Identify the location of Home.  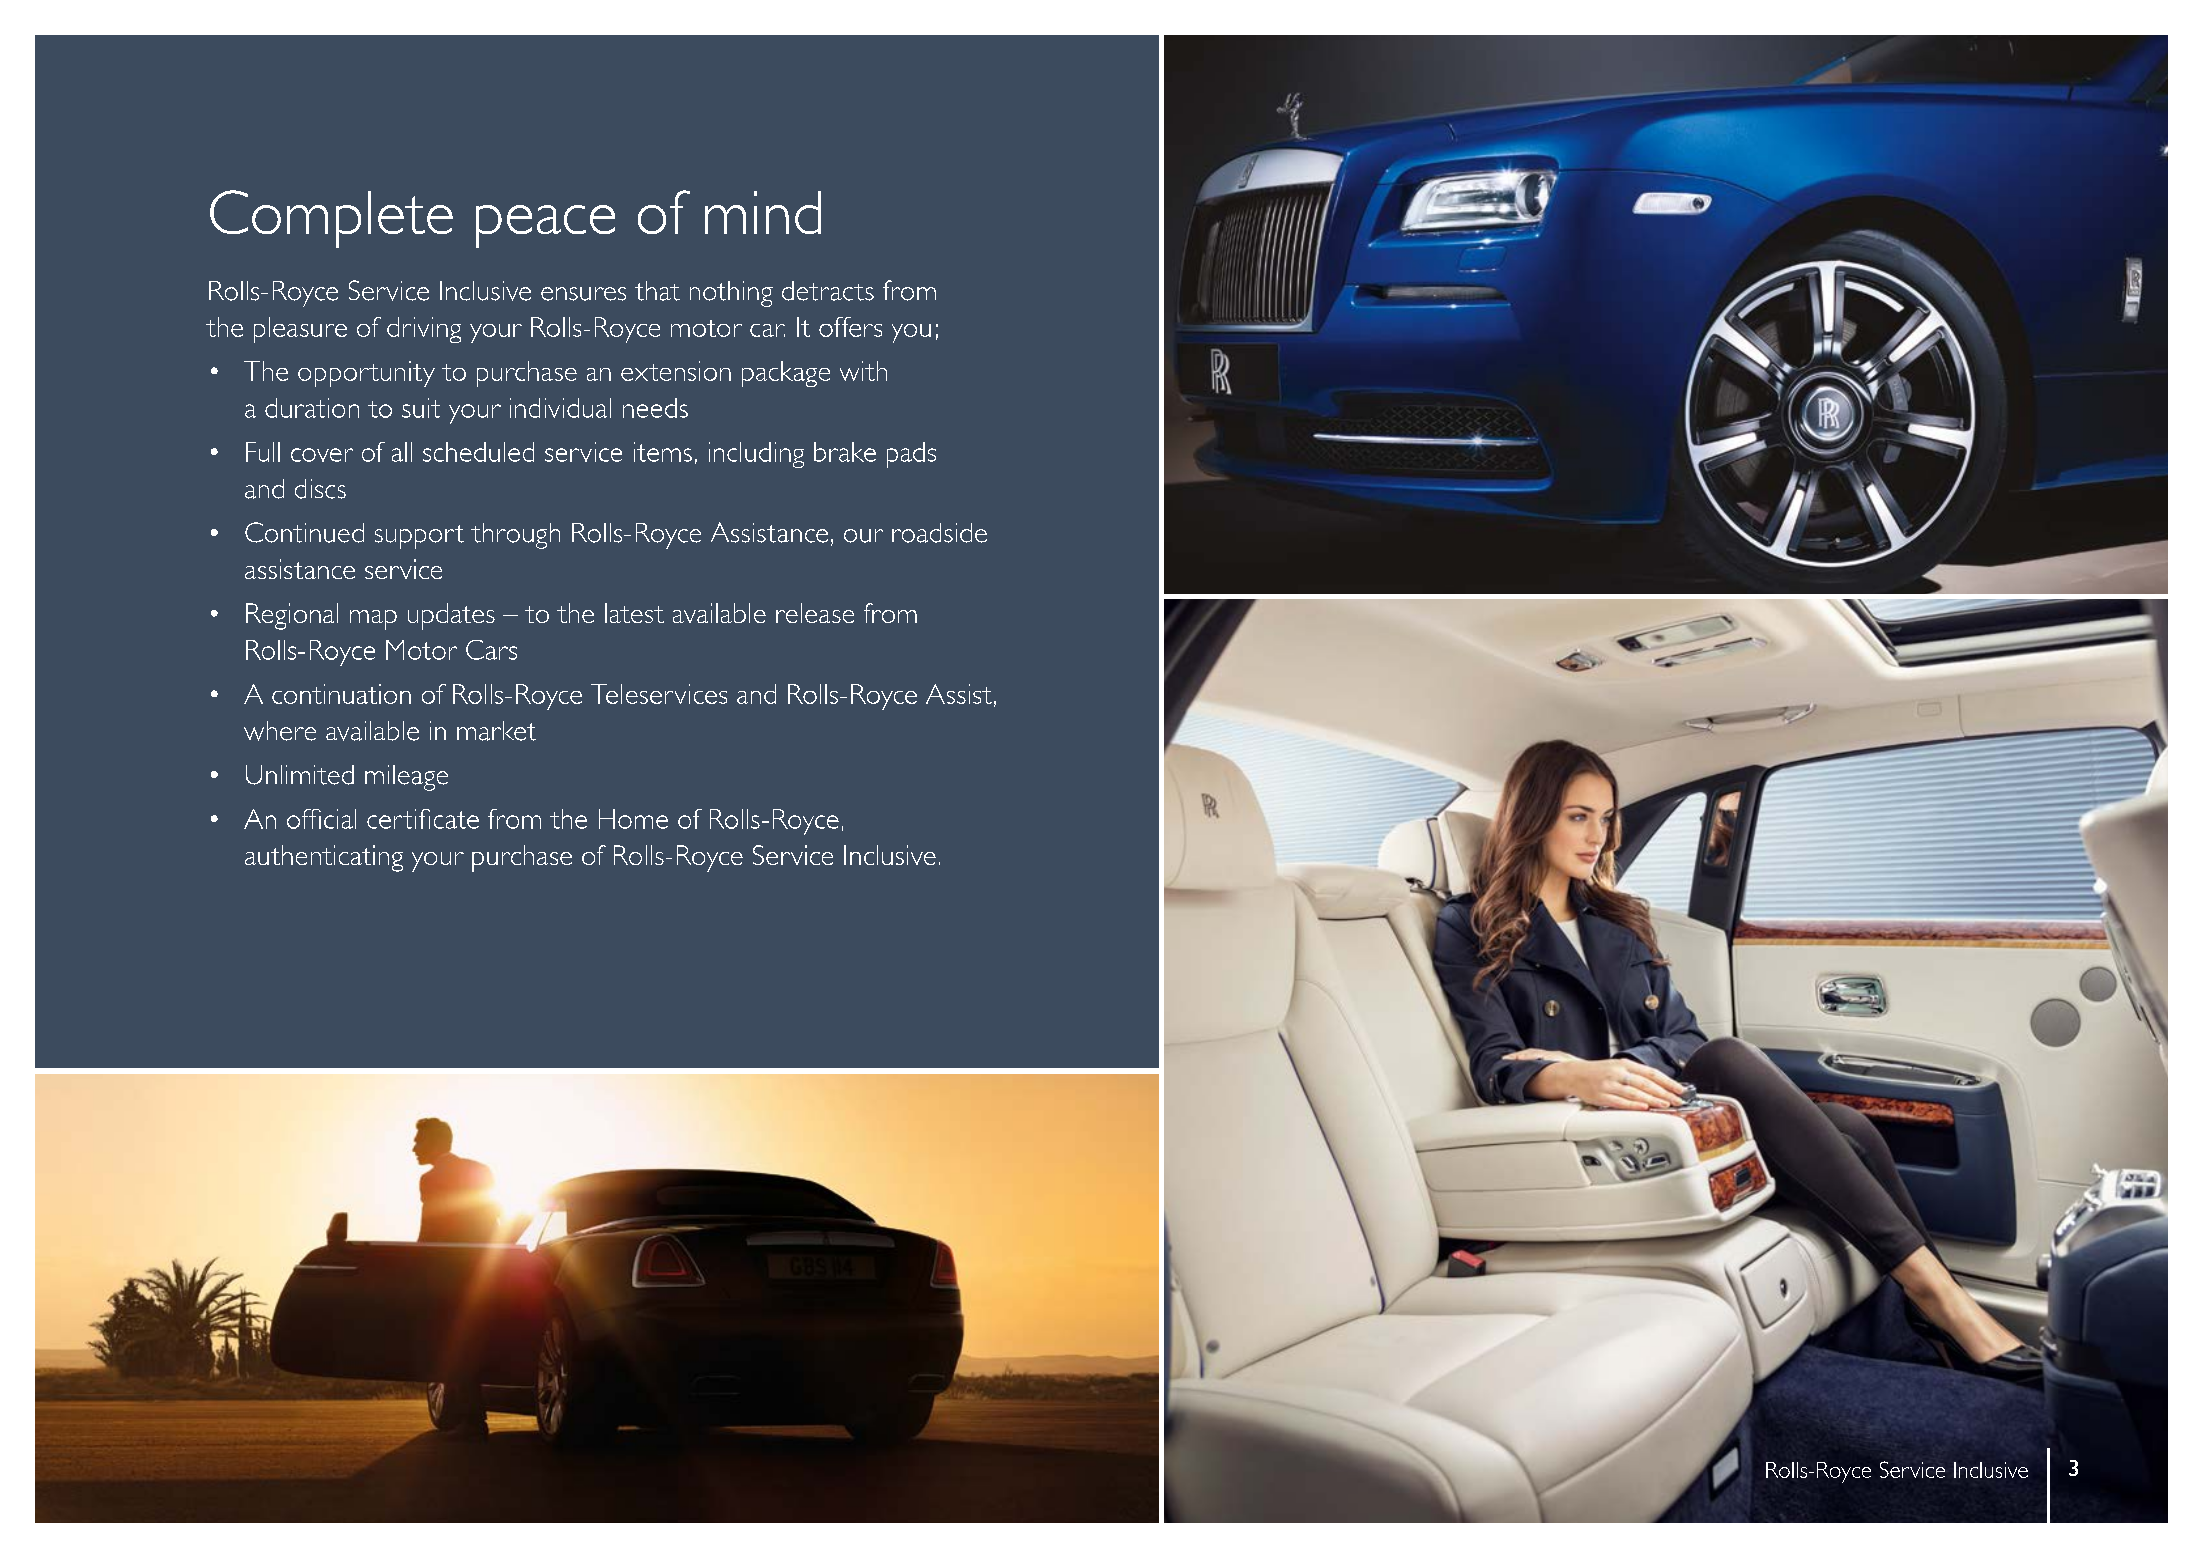
(633, 819).
